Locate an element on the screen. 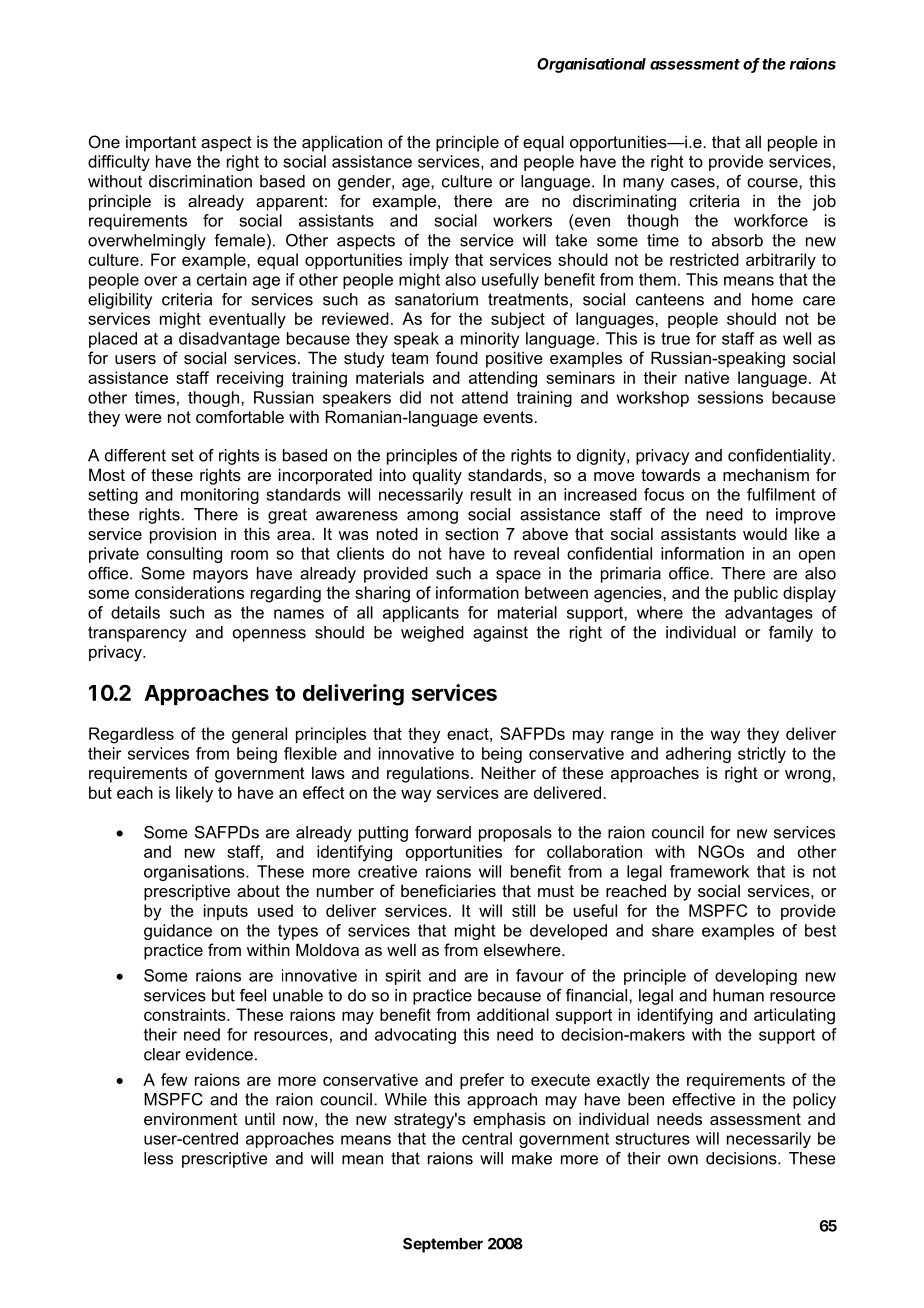 The width and height of the screenshot is (924, 1308). found is located at coordinates (457, 357).
